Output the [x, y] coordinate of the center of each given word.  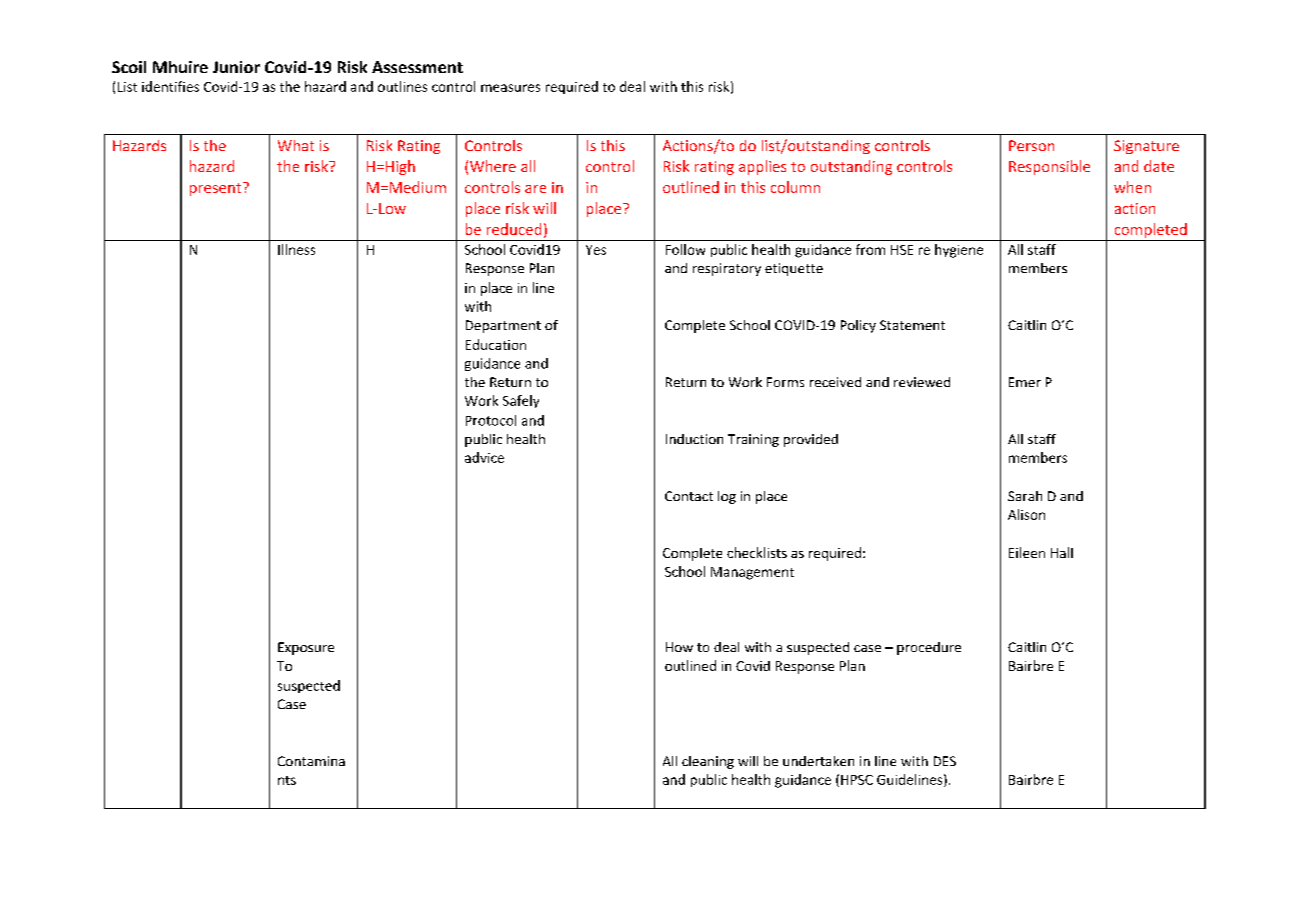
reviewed [922, 382]
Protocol [491, 420]
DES [945, 761]
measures [510, 88]
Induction [694, 439]
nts [287, 780]
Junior [236, 67]
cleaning [708, 762]
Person [1031, 145]
